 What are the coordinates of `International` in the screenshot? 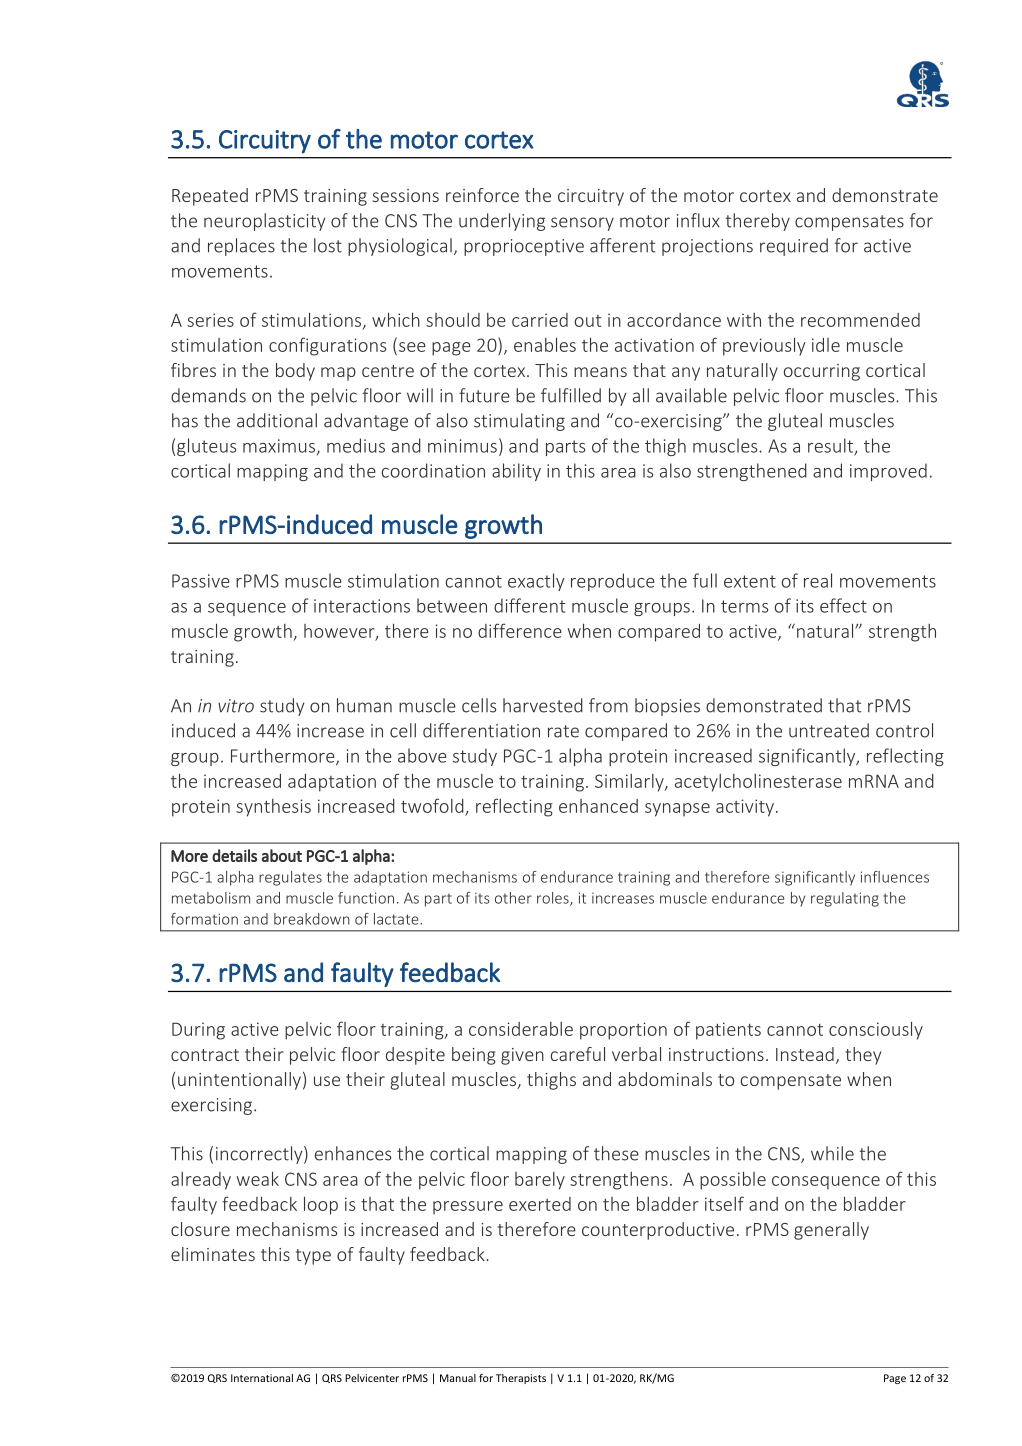 It's located at (262, 1378).
